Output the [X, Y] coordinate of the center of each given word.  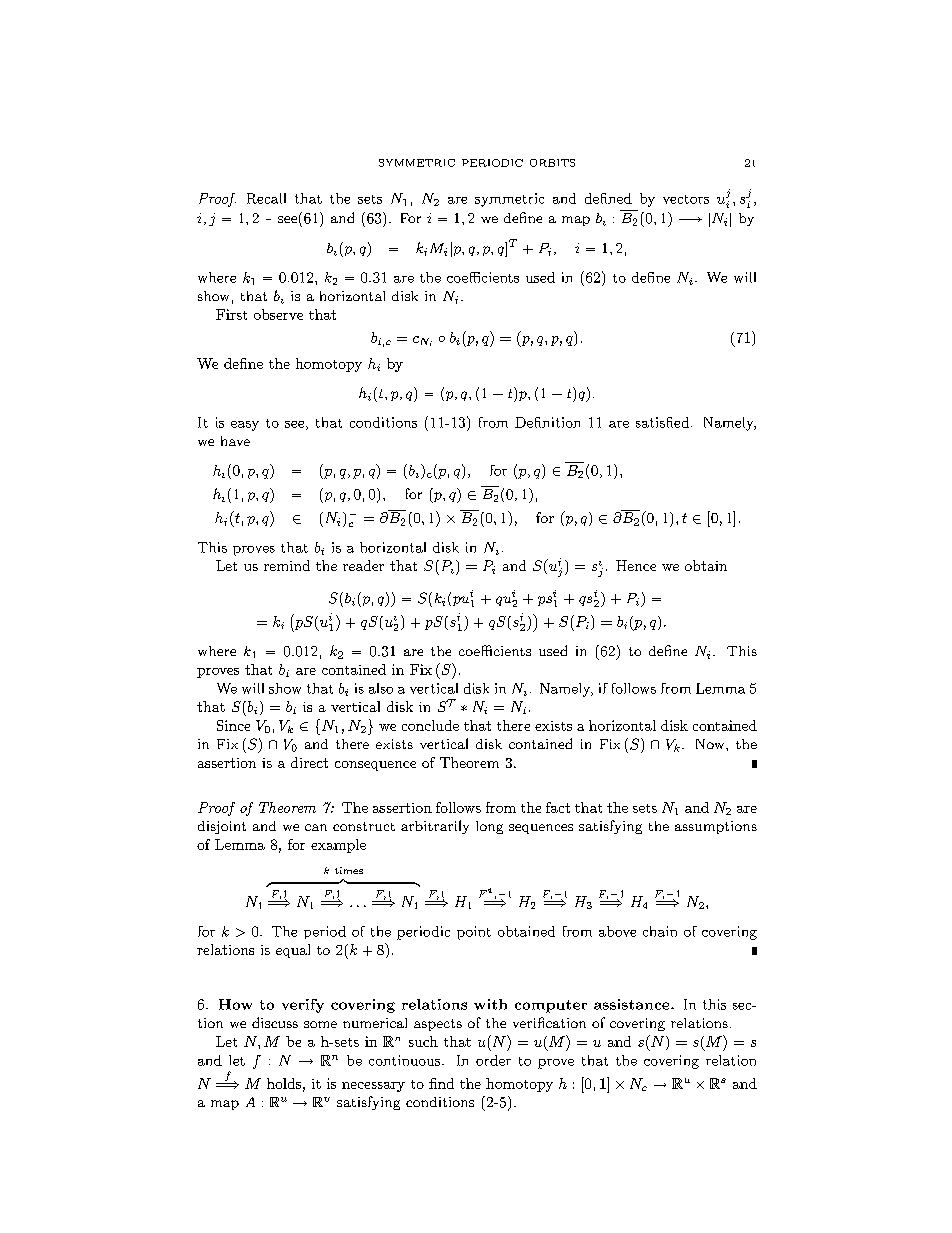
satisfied [662, 422]
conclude [430, 725]
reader [363, 565]
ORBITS [552, 163]
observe [278, 314]
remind [287, 565]
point [474, 933]
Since [233, 725]
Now [711, 744]
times [349, 870]
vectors [686, 199]
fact [558, 807]
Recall [266, 198]
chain [660, 931]
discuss [275, 1022]
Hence [636, 565]
